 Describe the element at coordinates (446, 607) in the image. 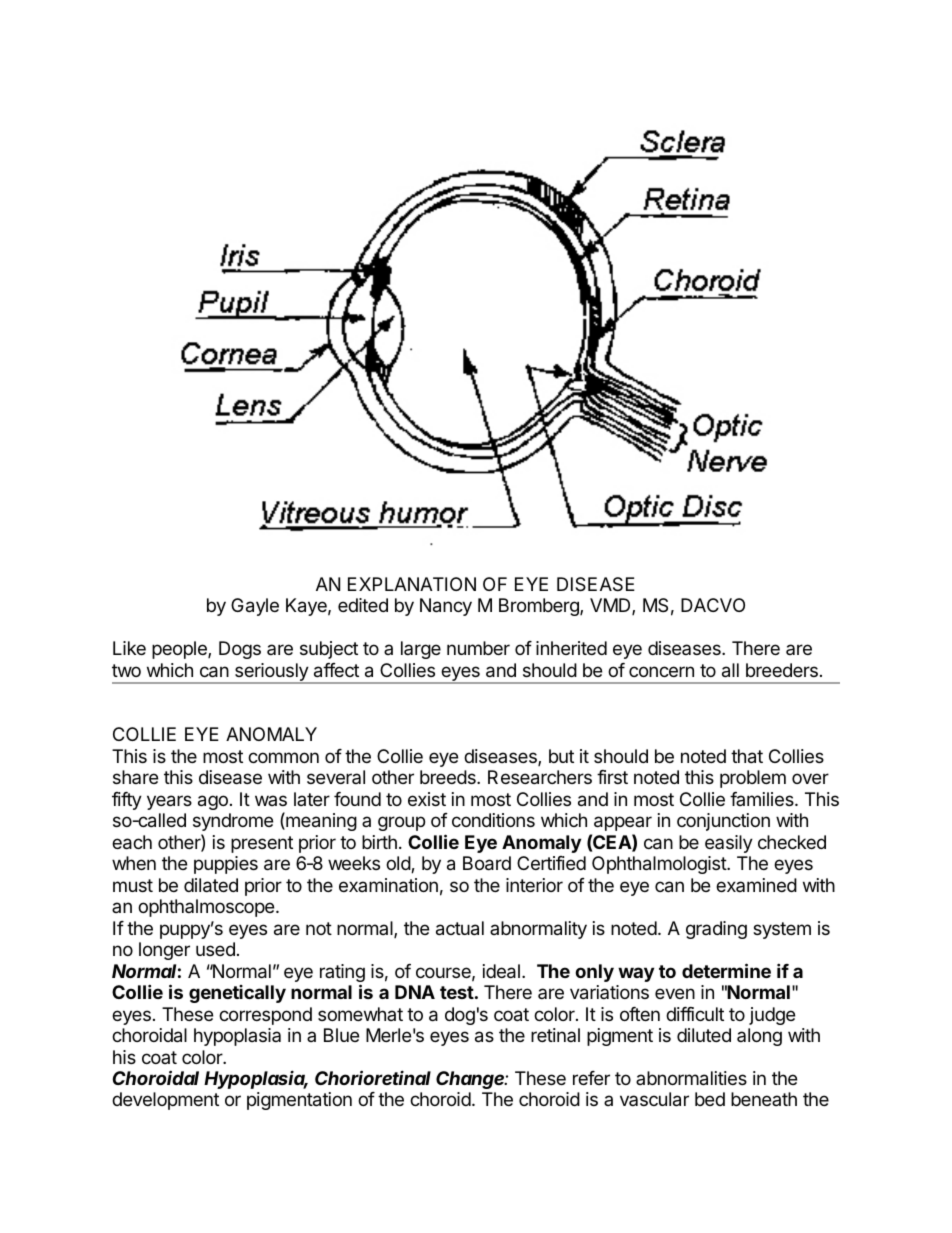

I see `Nancy` at that location.
